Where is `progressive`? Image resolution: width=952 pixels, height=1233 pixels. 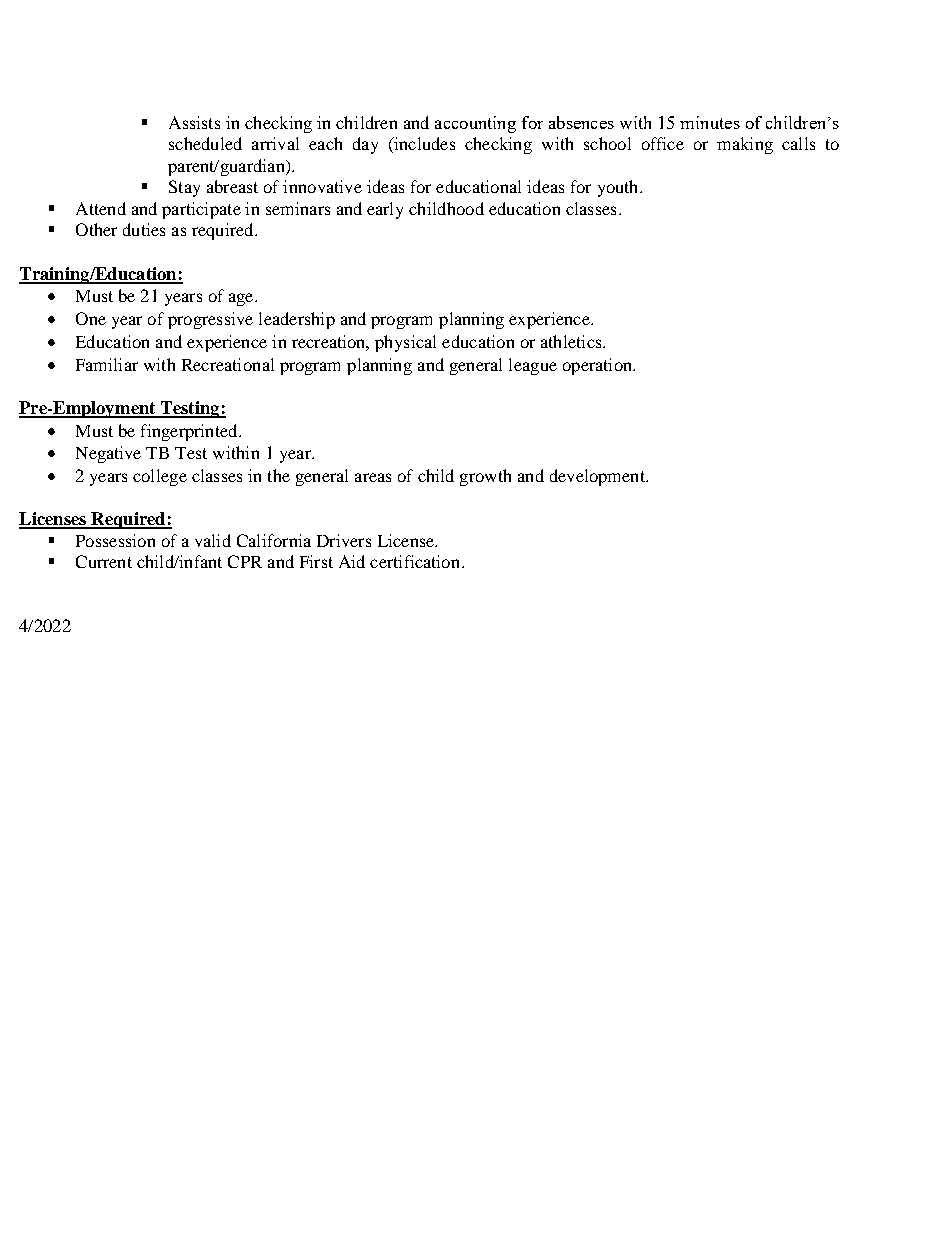
progressive is located at coordinates (210, 320).
